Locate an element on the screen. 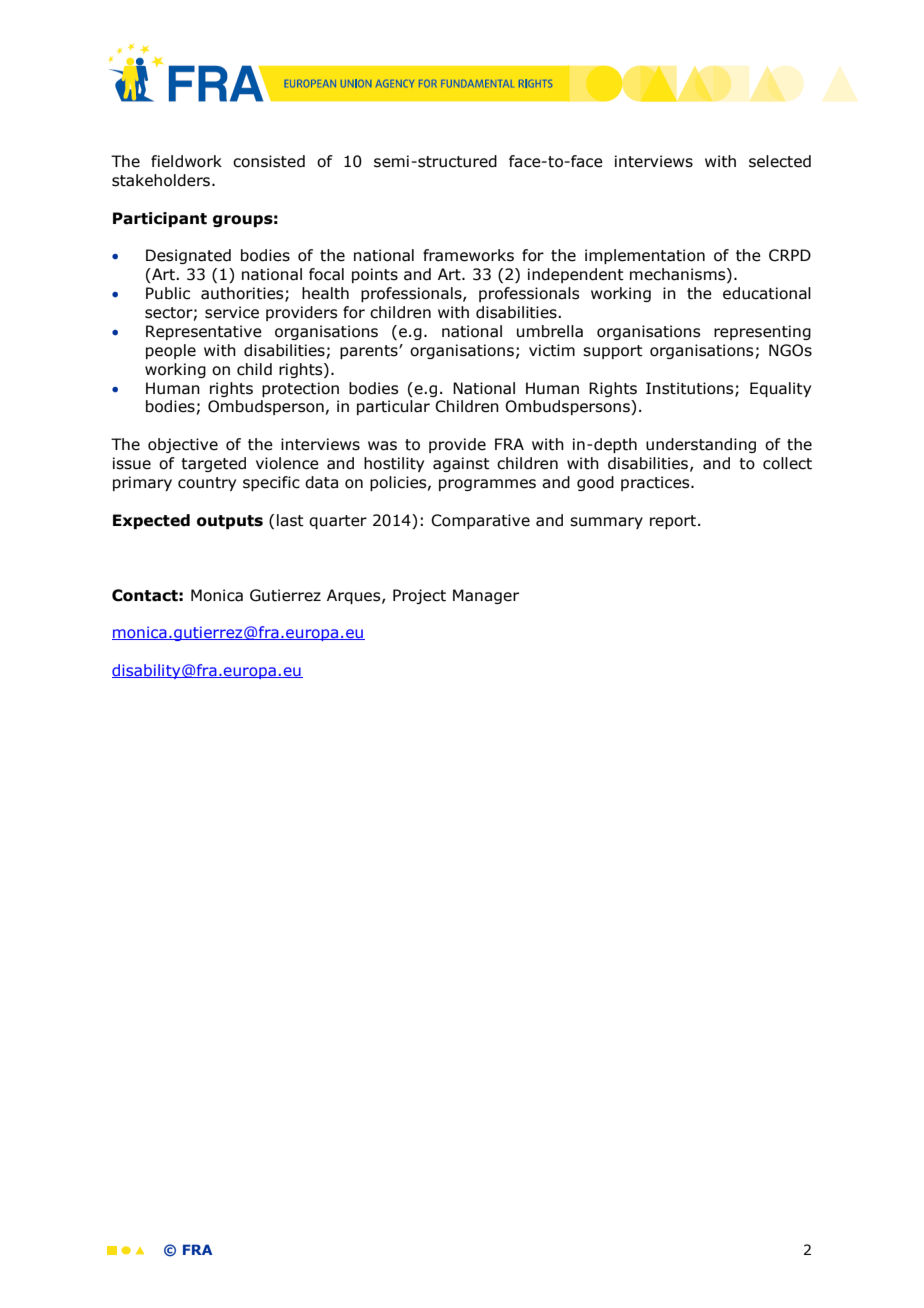 The width and height of the screenshot is (924, 1308). consisted is located at coordinates (269, 161).
